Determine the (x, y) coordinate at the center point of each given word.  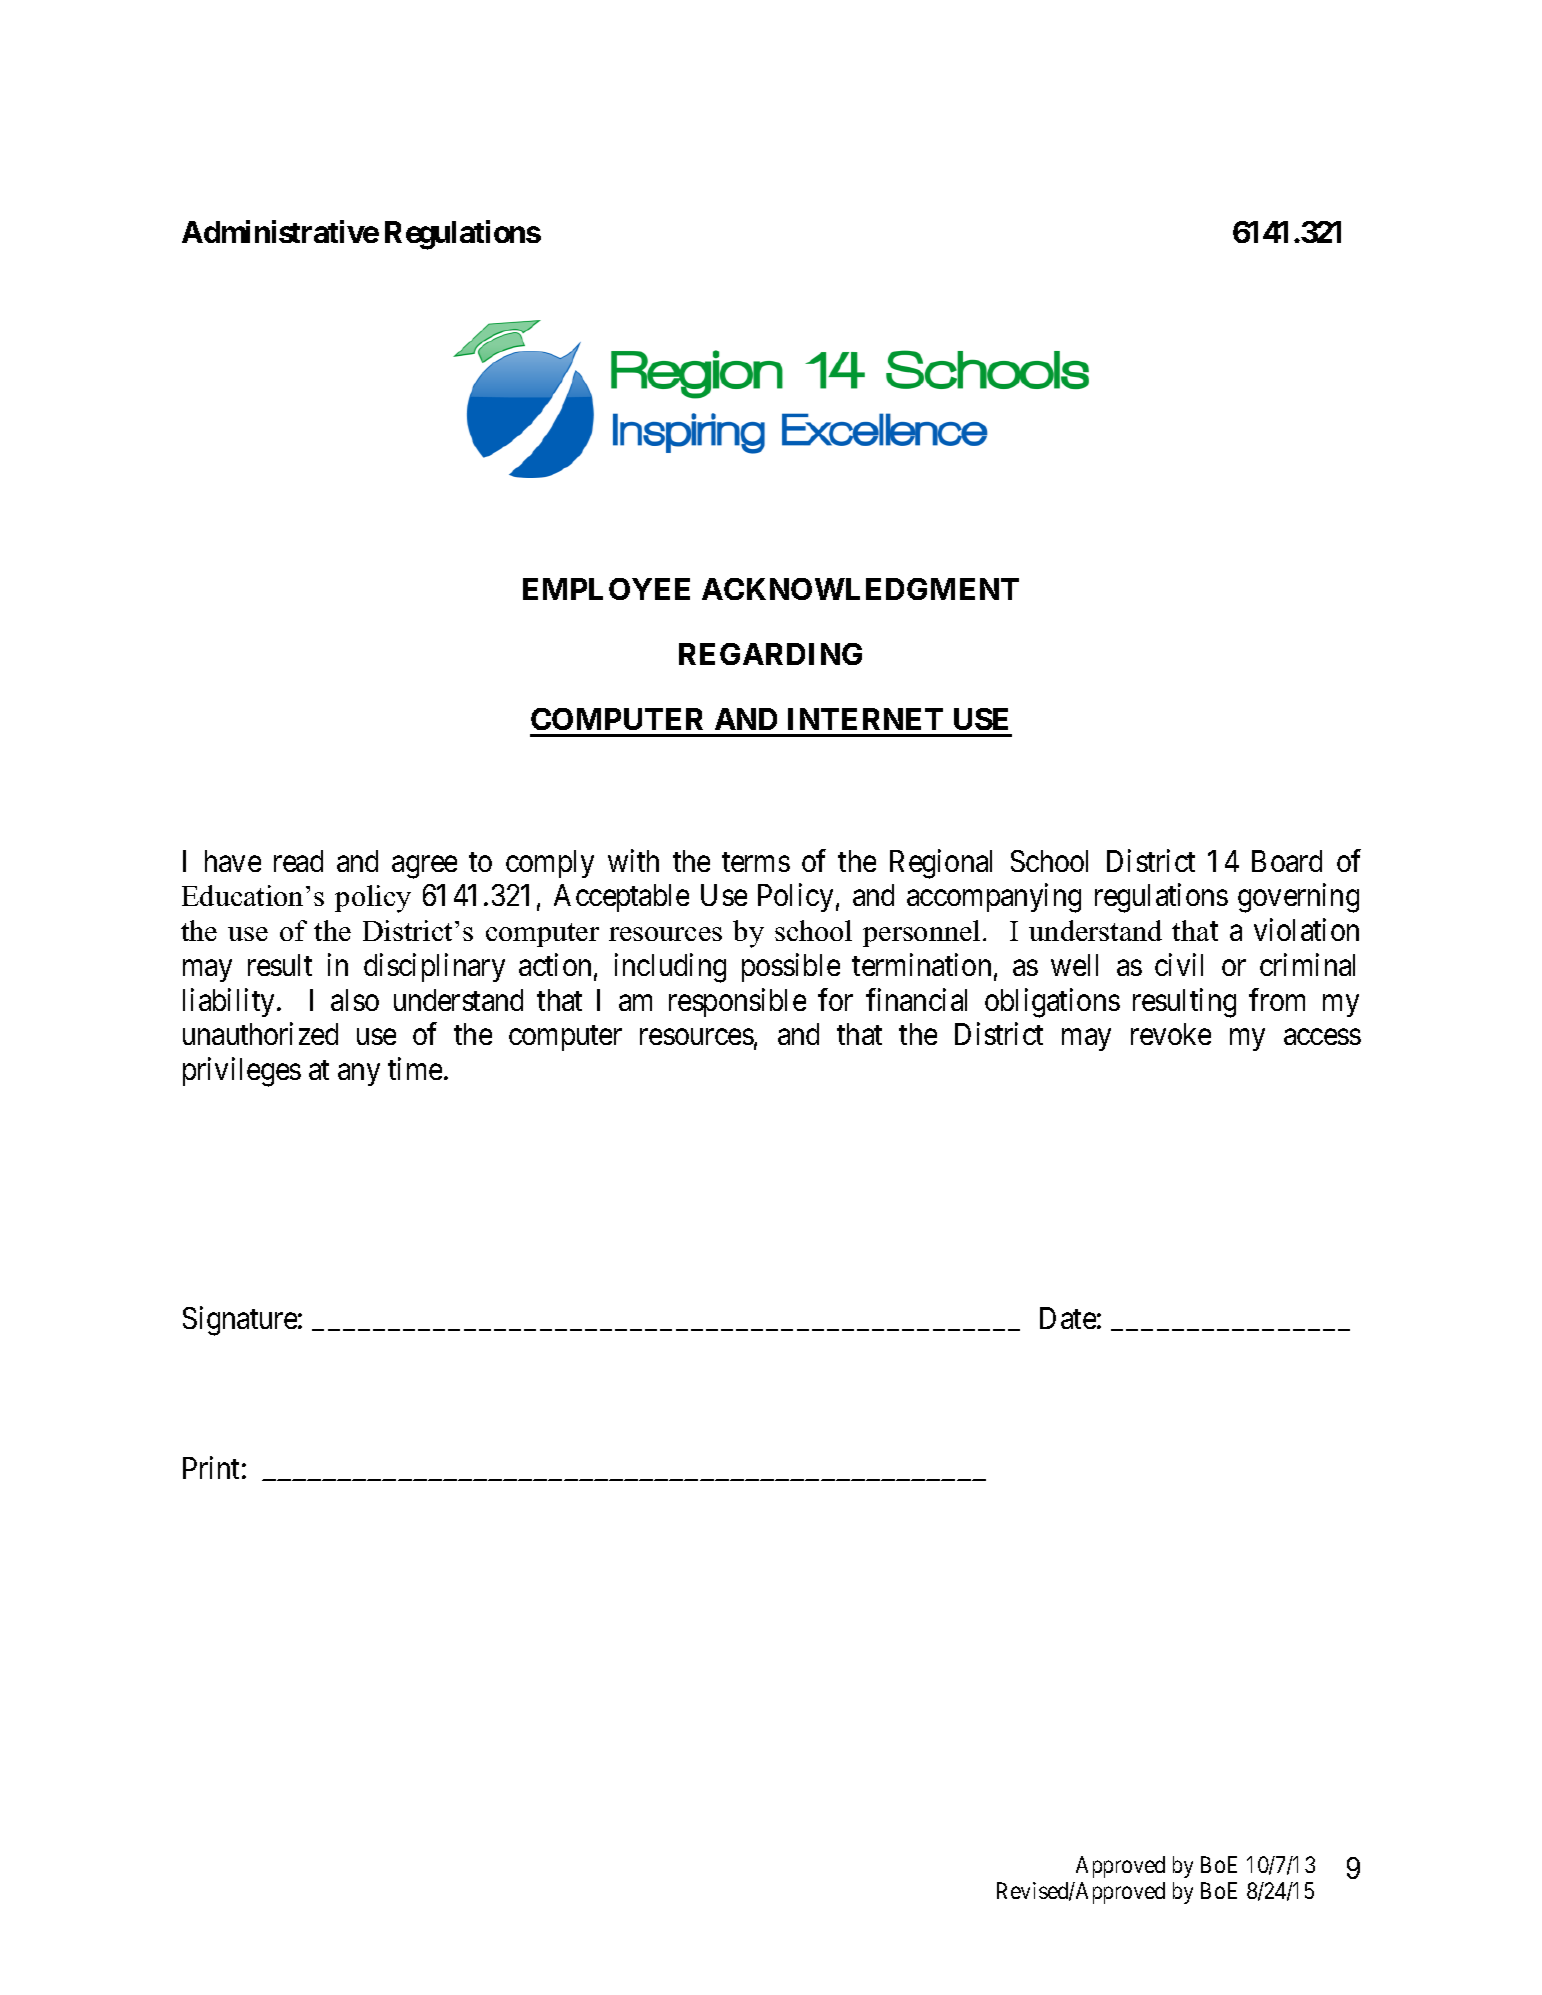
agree (424, 867)
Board (1287, 861)
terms (756, 862)
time (415, 1069)
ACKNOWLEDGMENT (860, 589)
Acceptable (621, 898)
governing (1298, 898)
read (298, 861)
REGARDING (770, 654)
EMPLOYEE (606, 589)
